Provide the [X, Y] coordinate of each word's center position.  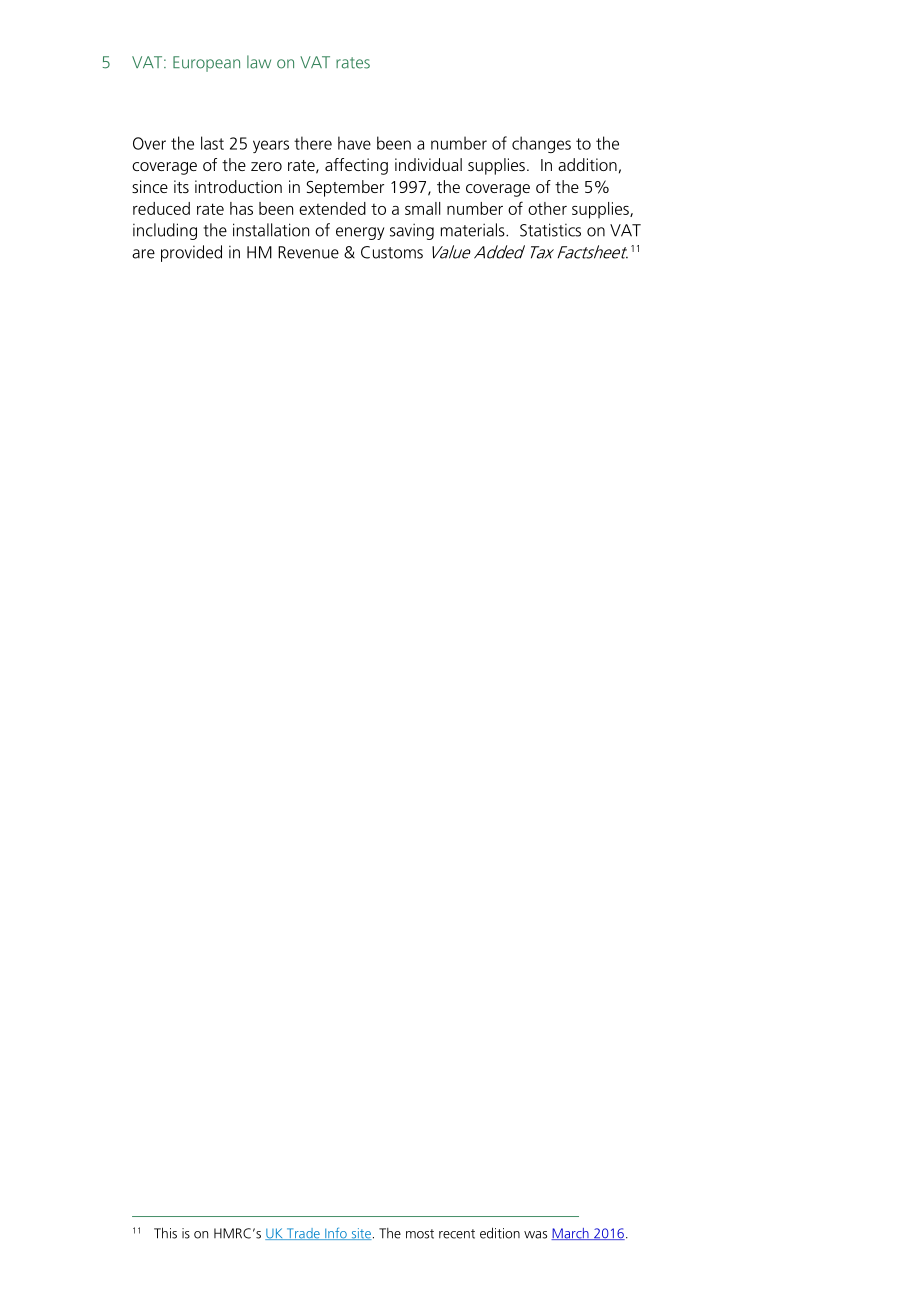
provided [191, 253]
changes [541, 144]
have [354, 143]
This [165, 1233]
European [206, 64]
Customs [392, 252]
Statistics [550, 230]
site [360, 1234]
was [535, 1235]
